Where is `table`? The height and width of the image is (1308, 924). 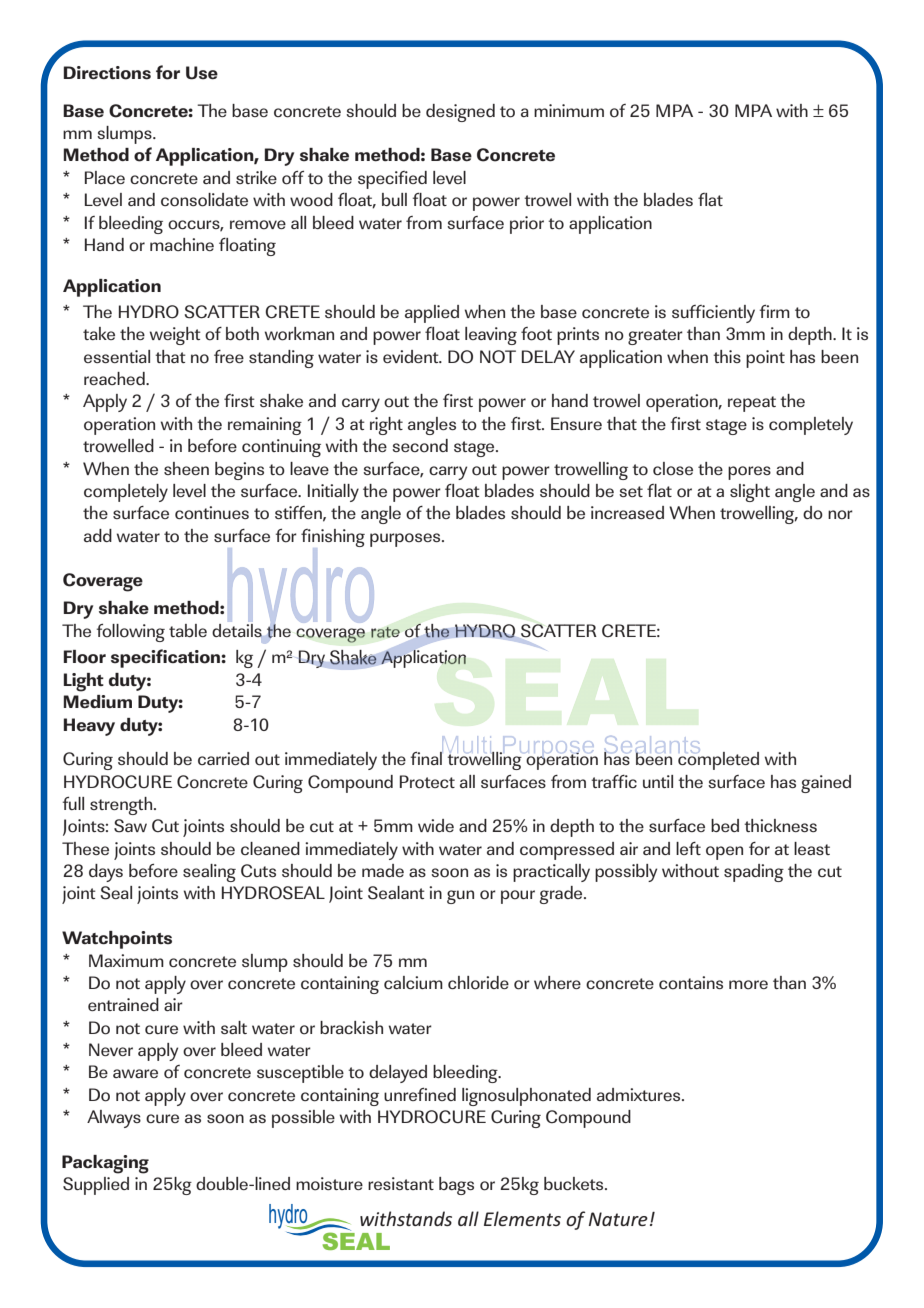 table is located at coordinates (188, 630).
